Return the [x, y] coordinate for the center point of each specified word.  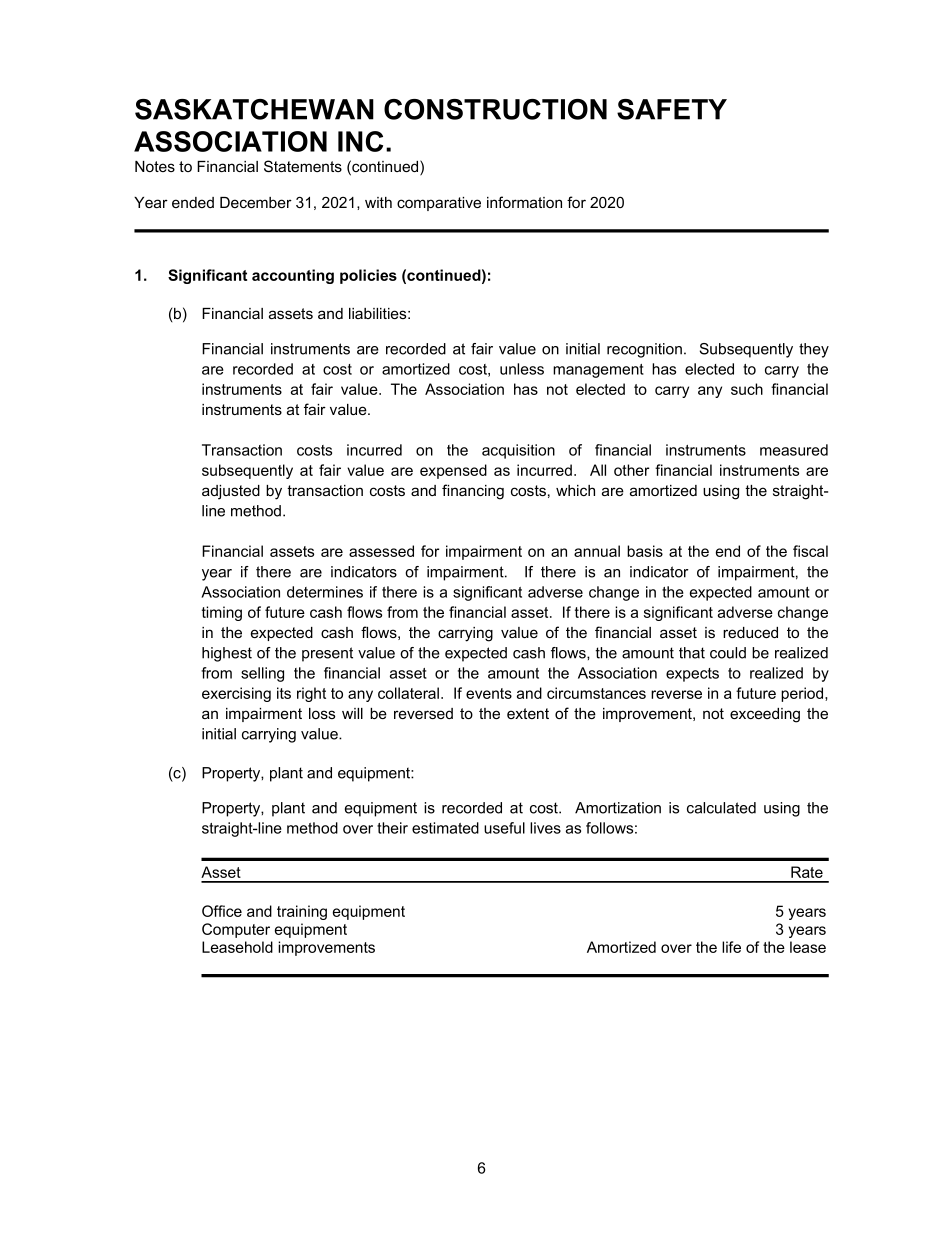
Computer [236, 930]
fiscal [810, 551]
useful [504, 828]
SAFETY [672, 109]
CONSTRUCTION [495, 109]
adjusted [231, 492]
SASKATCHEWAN [254, 109]
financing [473, 492]
